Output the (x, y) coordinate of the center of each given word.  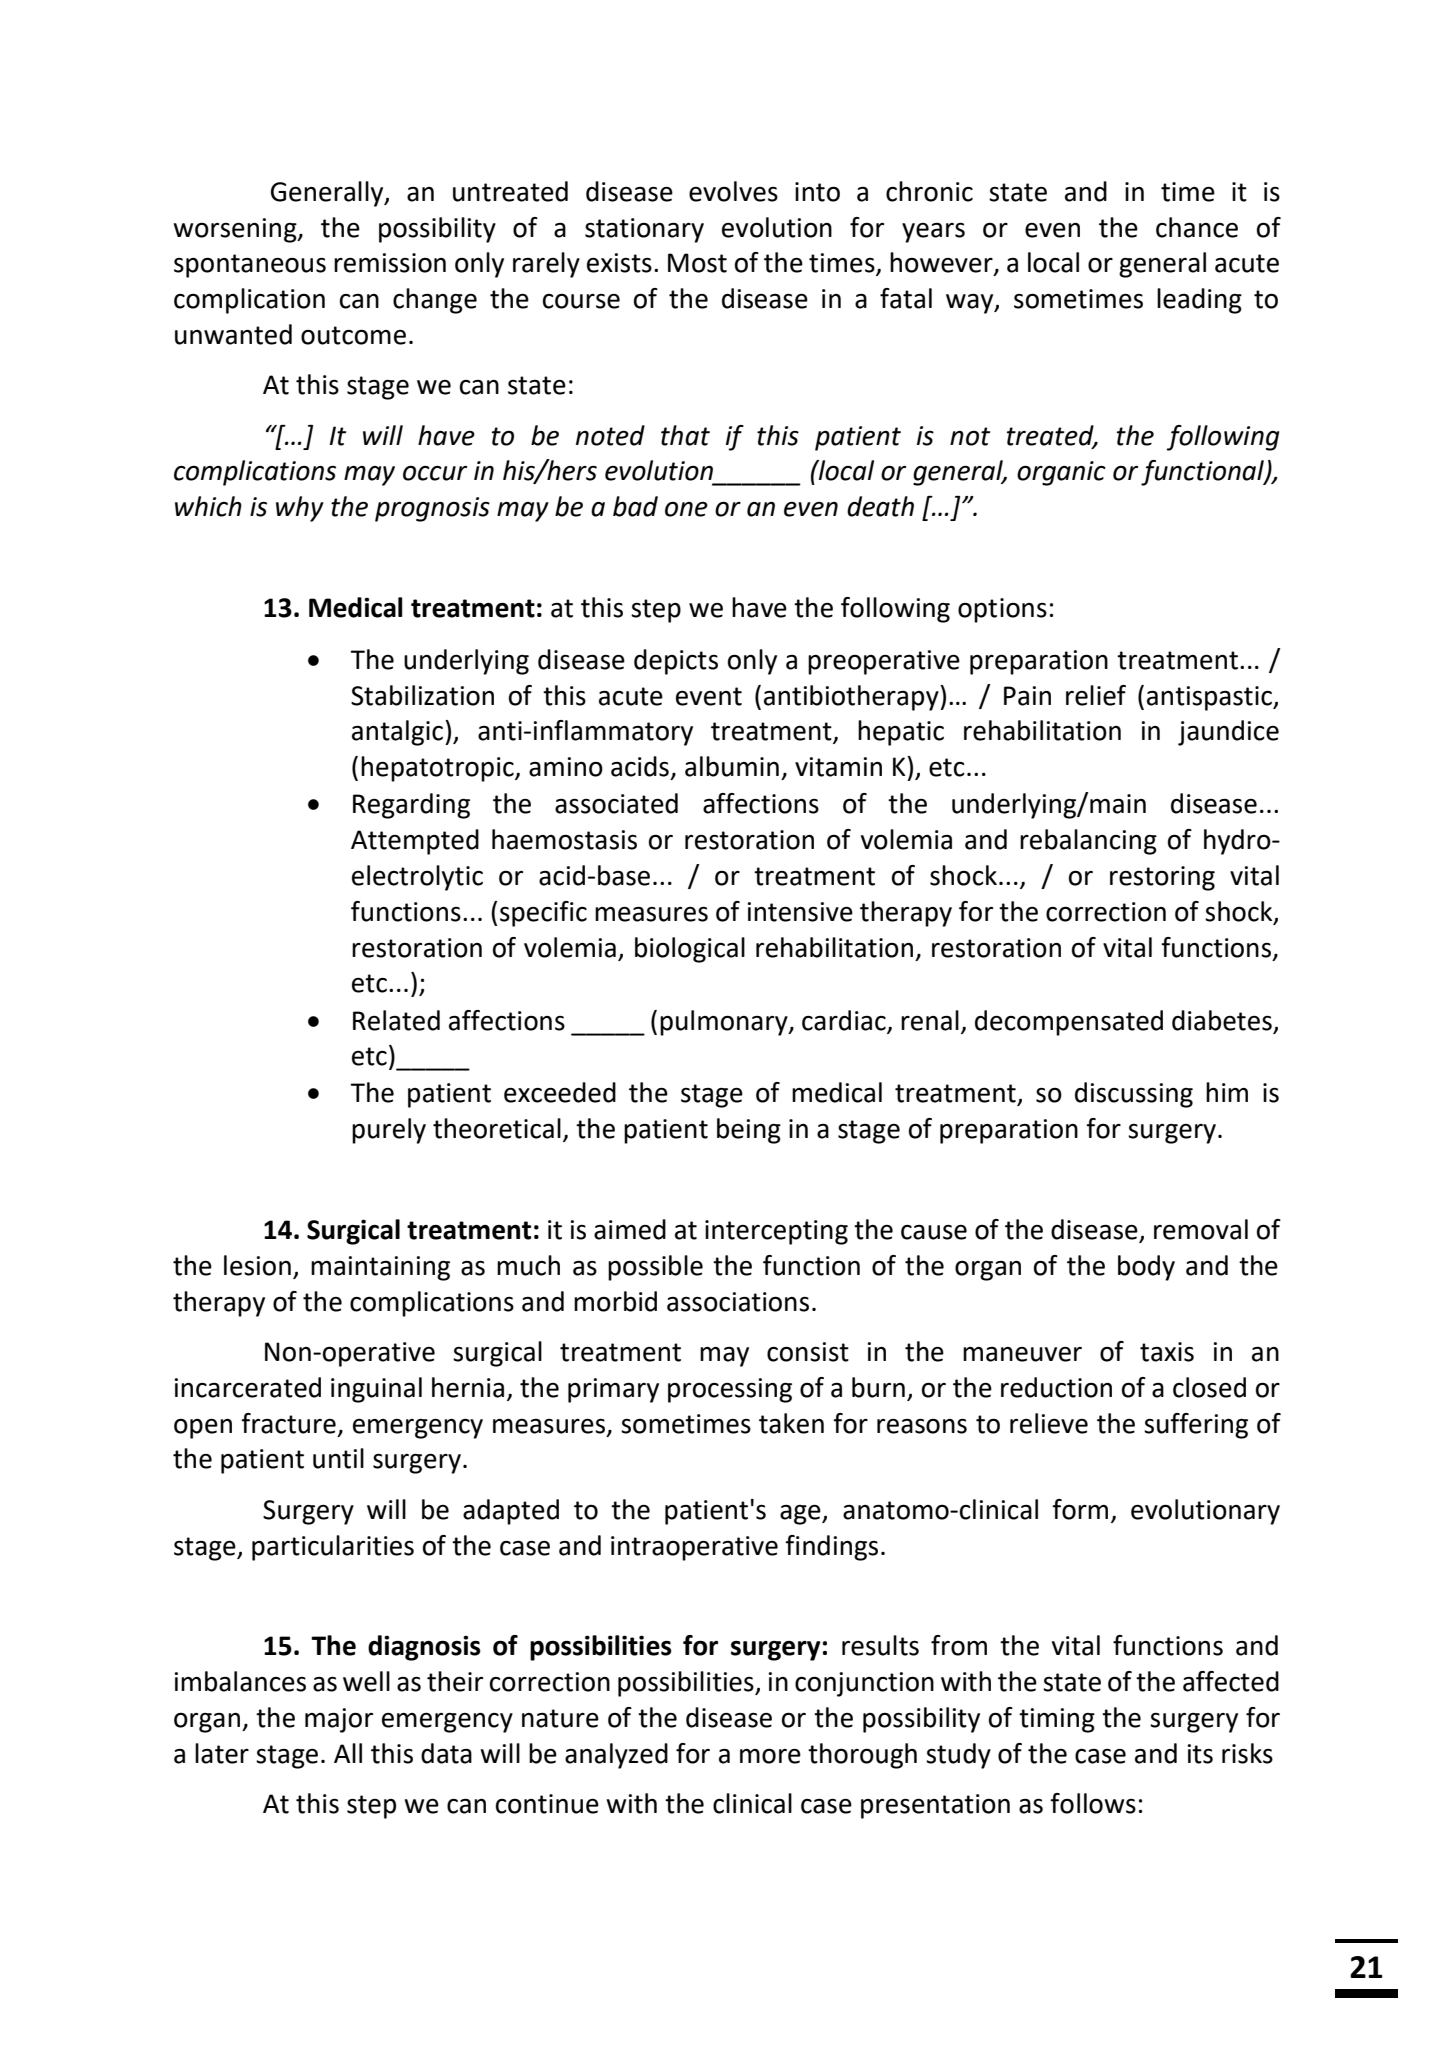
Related (396, 1020)
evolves (733, 191)
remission (390, 263)
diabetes (1222, 1020)
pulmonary (725, 1023)
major (339, 1720)
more (770, 1756)
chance (1197, 227)
